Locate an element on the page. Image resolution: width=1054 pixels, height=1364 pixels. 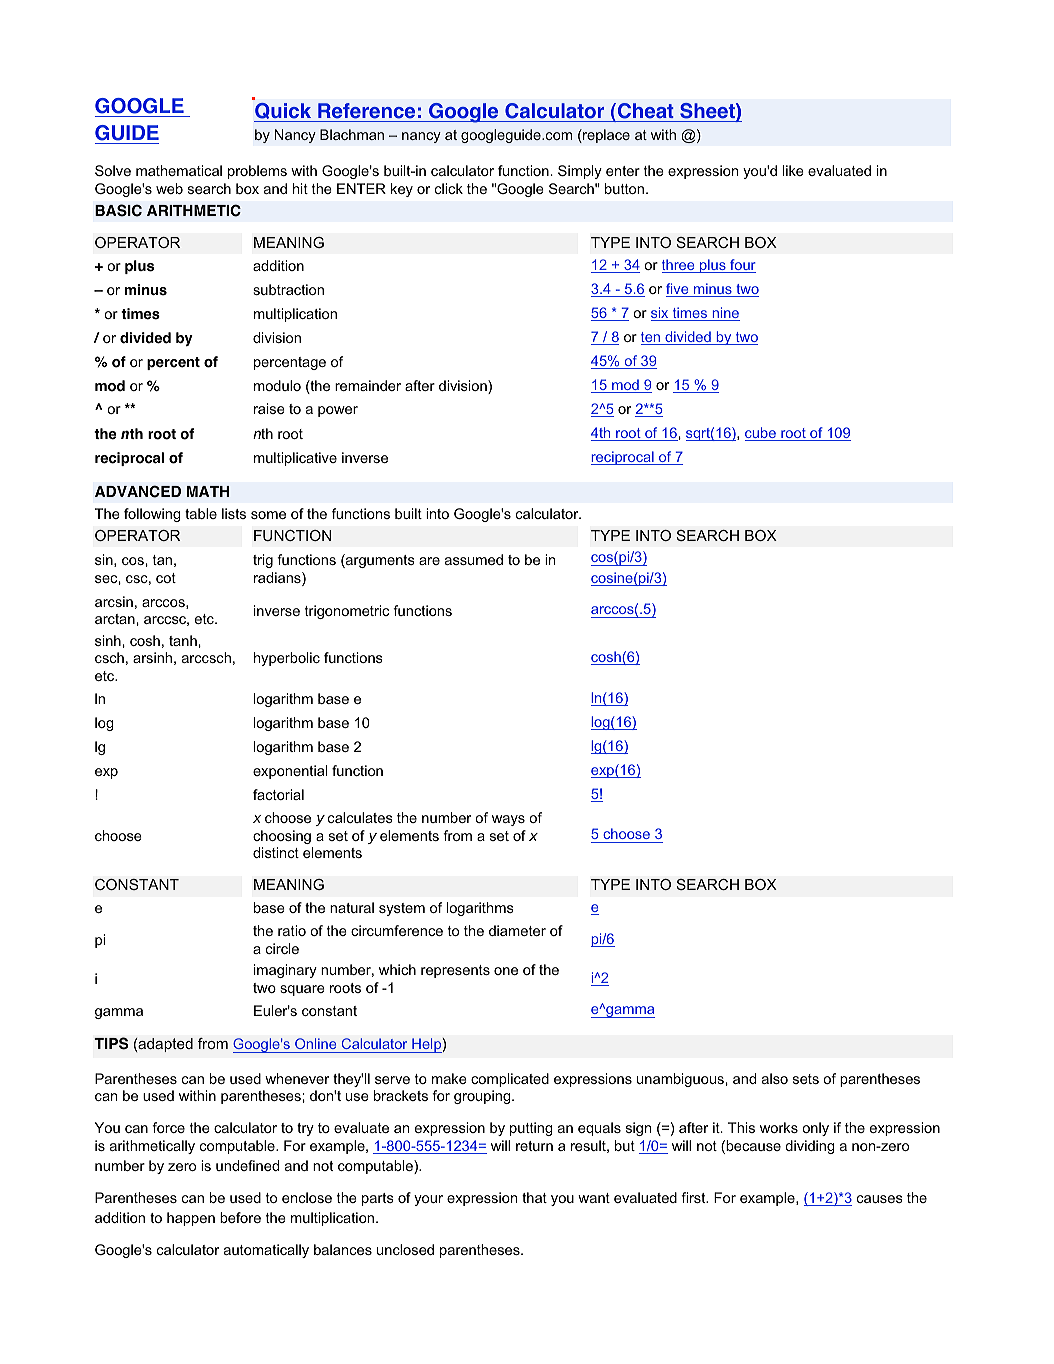
ways is located at coordinates (508, 820).
